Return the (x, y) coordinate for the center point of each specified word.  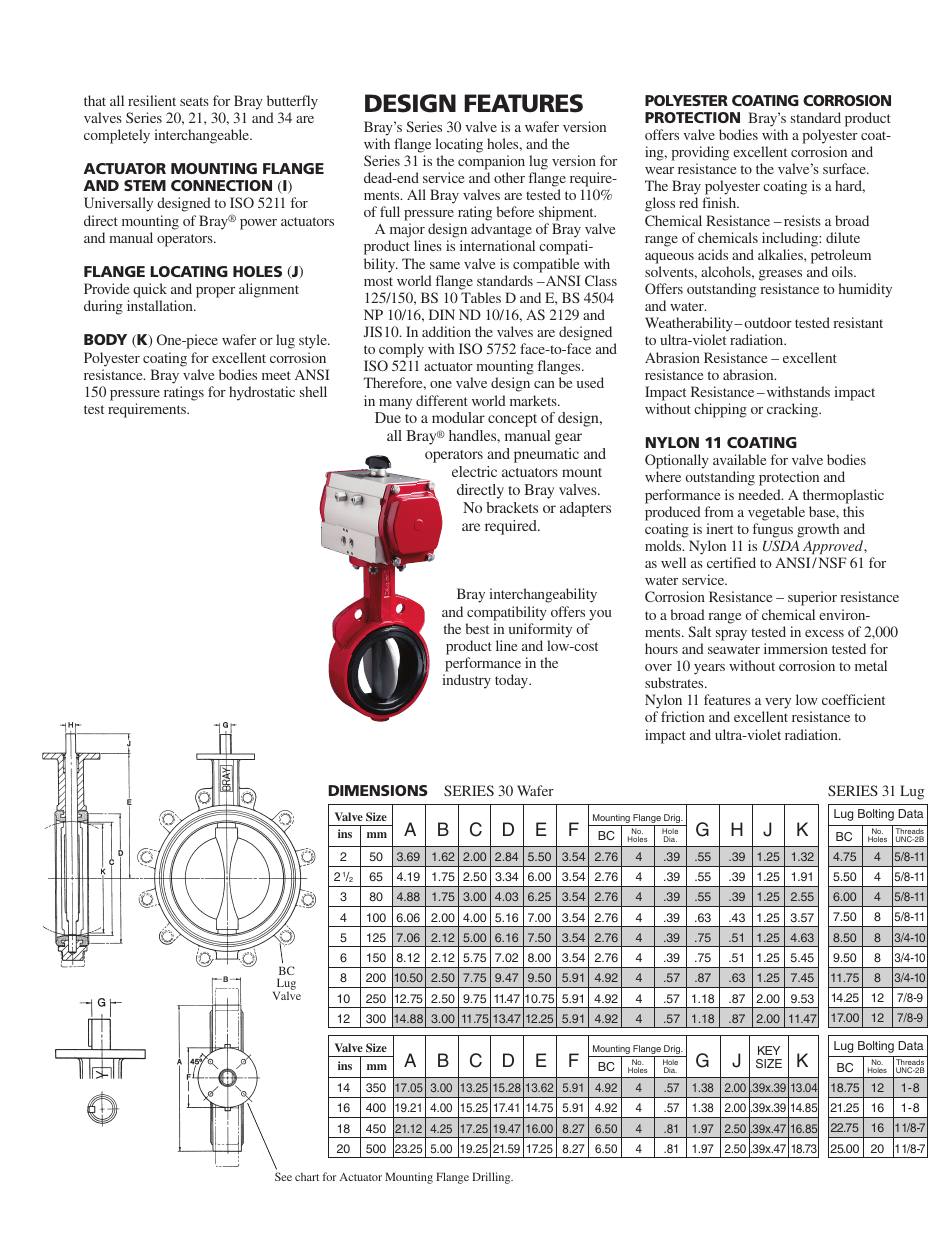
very (777, 705)
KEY (769, 1050)
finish (720, 202)
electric (474, 471)
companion (491, 162)
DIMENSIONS (378, 790)
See (283, 1176)
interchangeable (202, 136)
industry (466, 681)
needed (760, 494)
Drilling (492, 1178)
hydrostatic (262, 393)
